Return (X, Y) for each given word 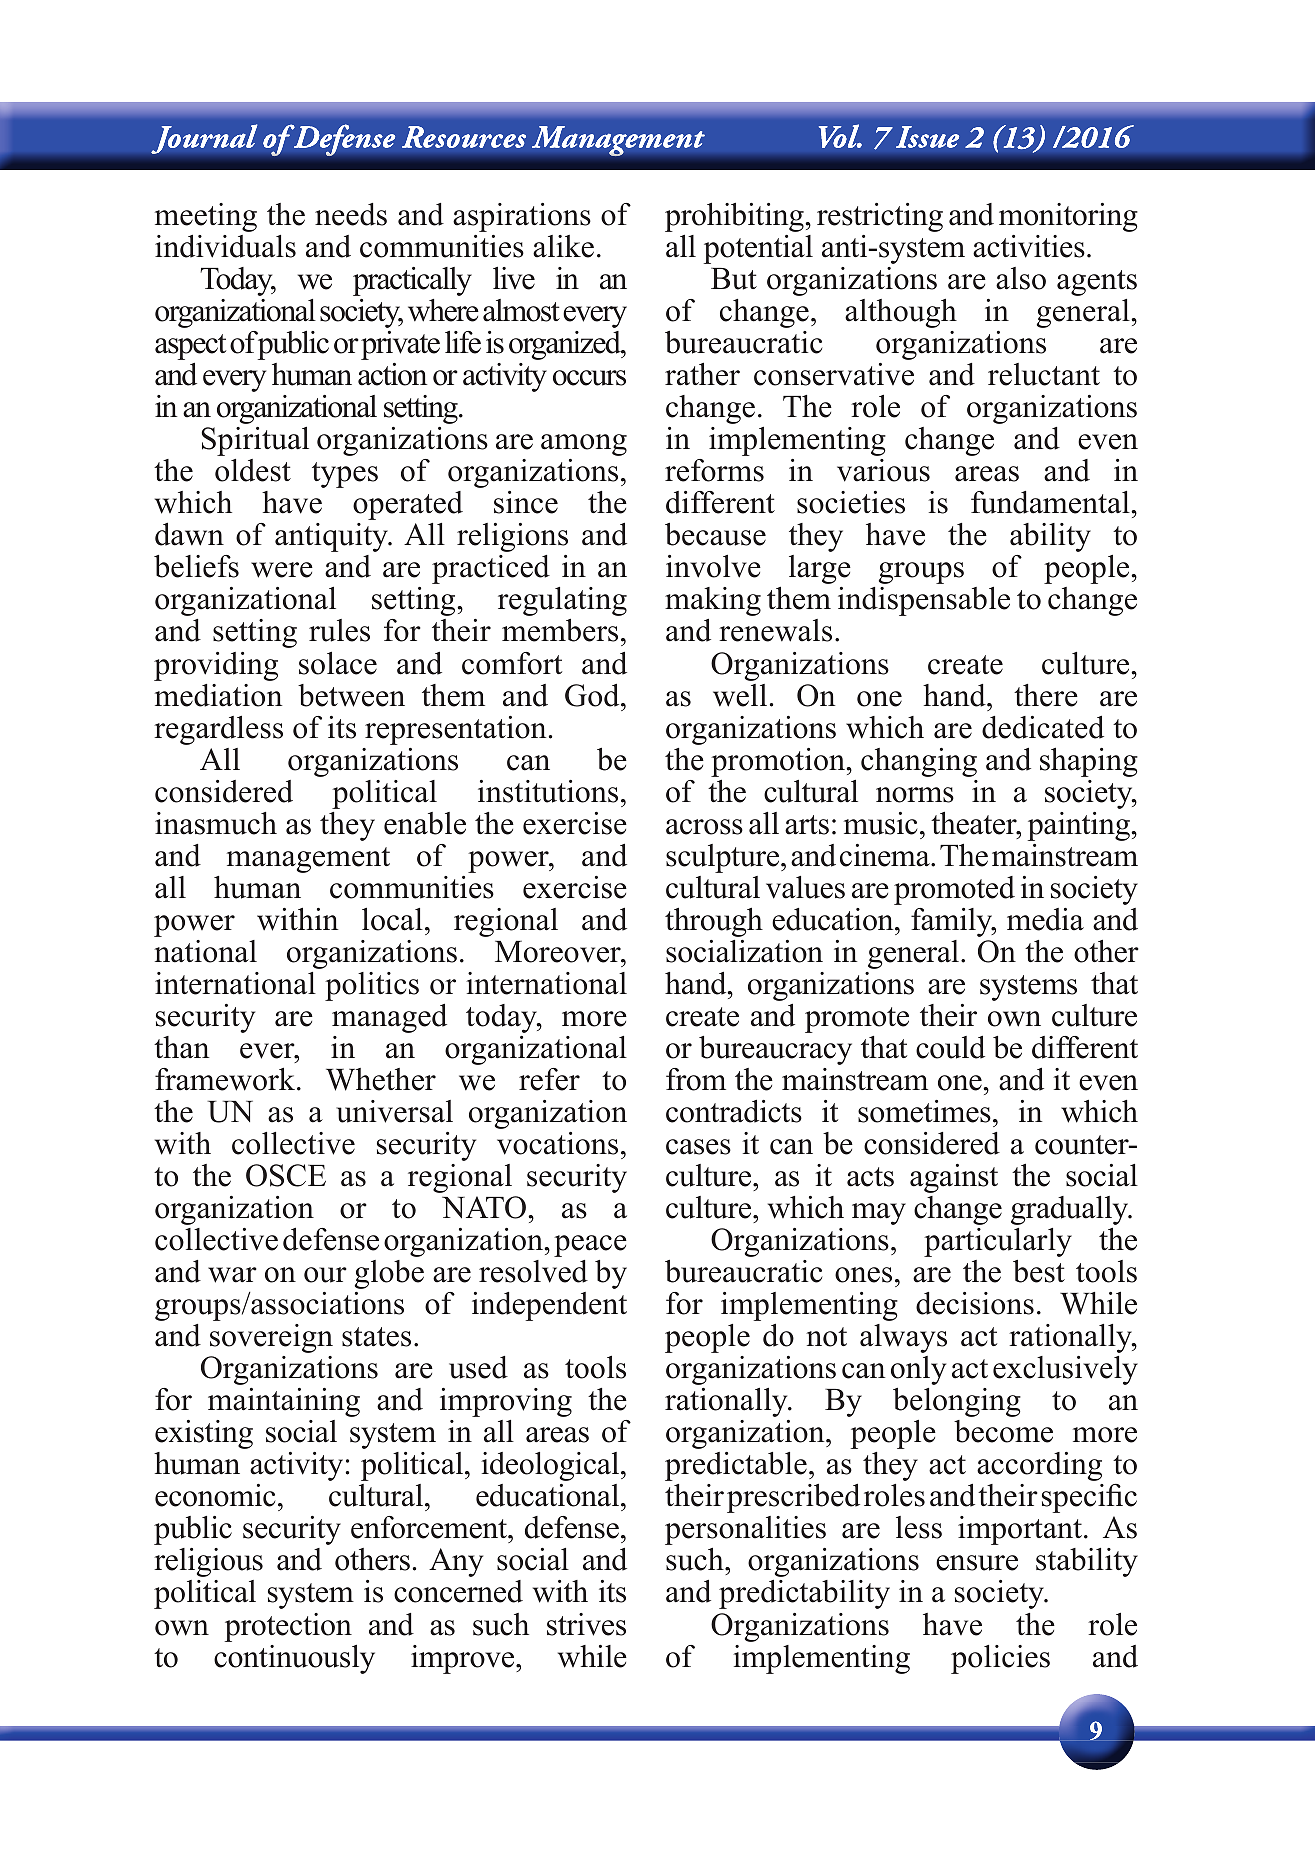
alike (563, 246)
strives (586, 1624)
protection (288, 1627)
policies (1000, 1659)
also (1021, 278)
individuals (225, 246)
